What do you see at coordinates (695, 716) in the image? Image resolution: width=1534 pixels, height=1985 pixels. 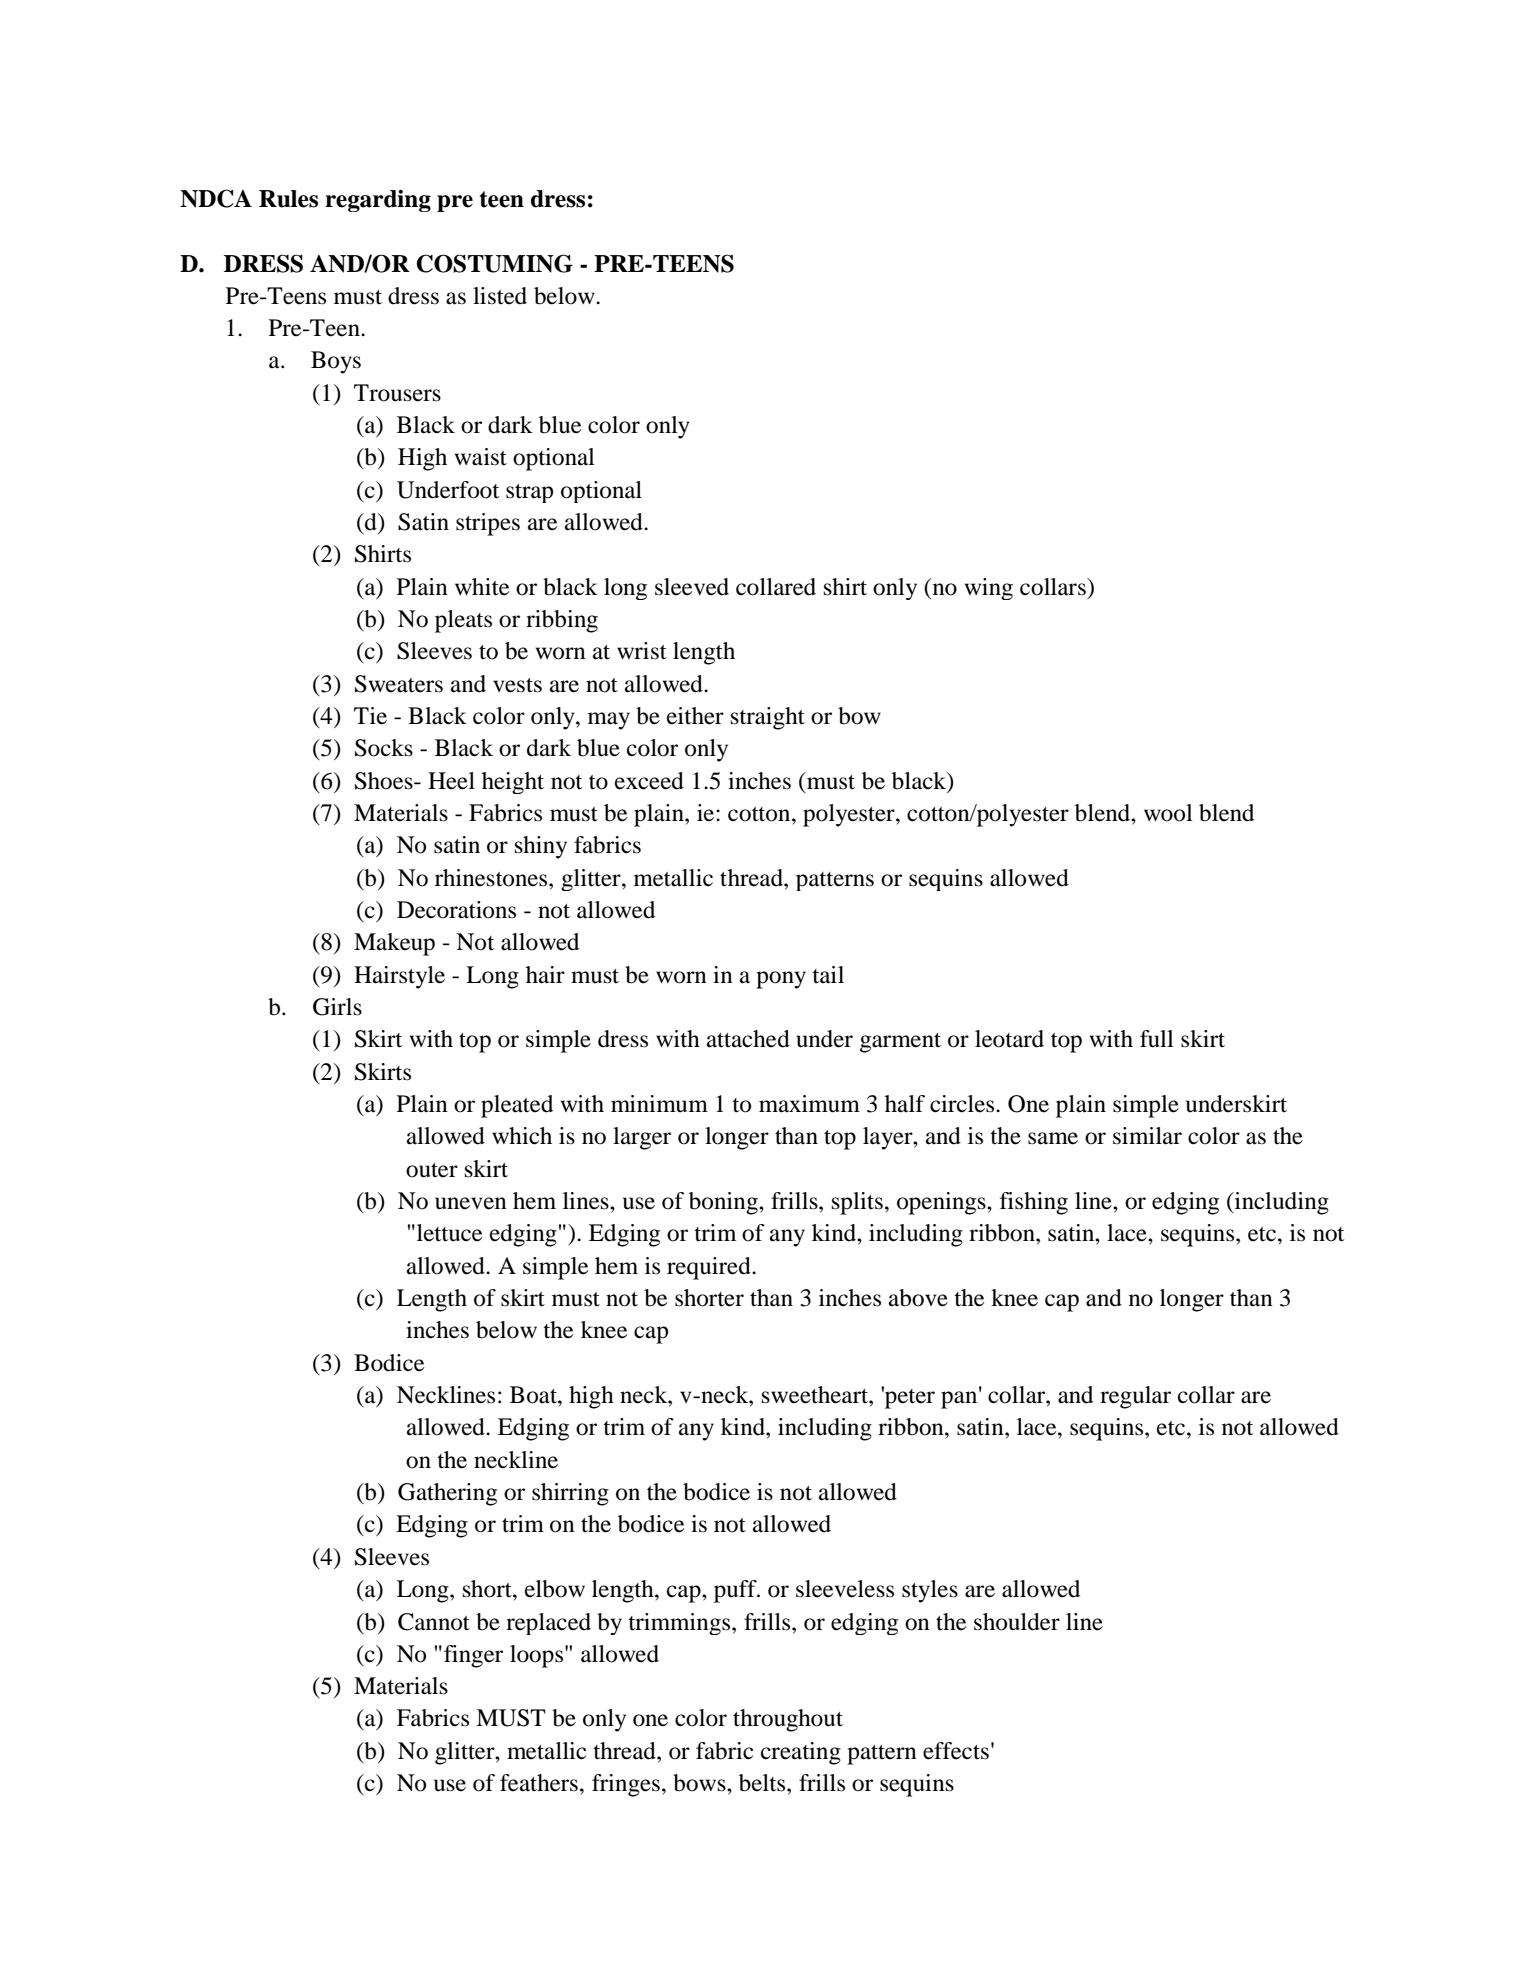 I see `either` at bounding box center [695, 716].
